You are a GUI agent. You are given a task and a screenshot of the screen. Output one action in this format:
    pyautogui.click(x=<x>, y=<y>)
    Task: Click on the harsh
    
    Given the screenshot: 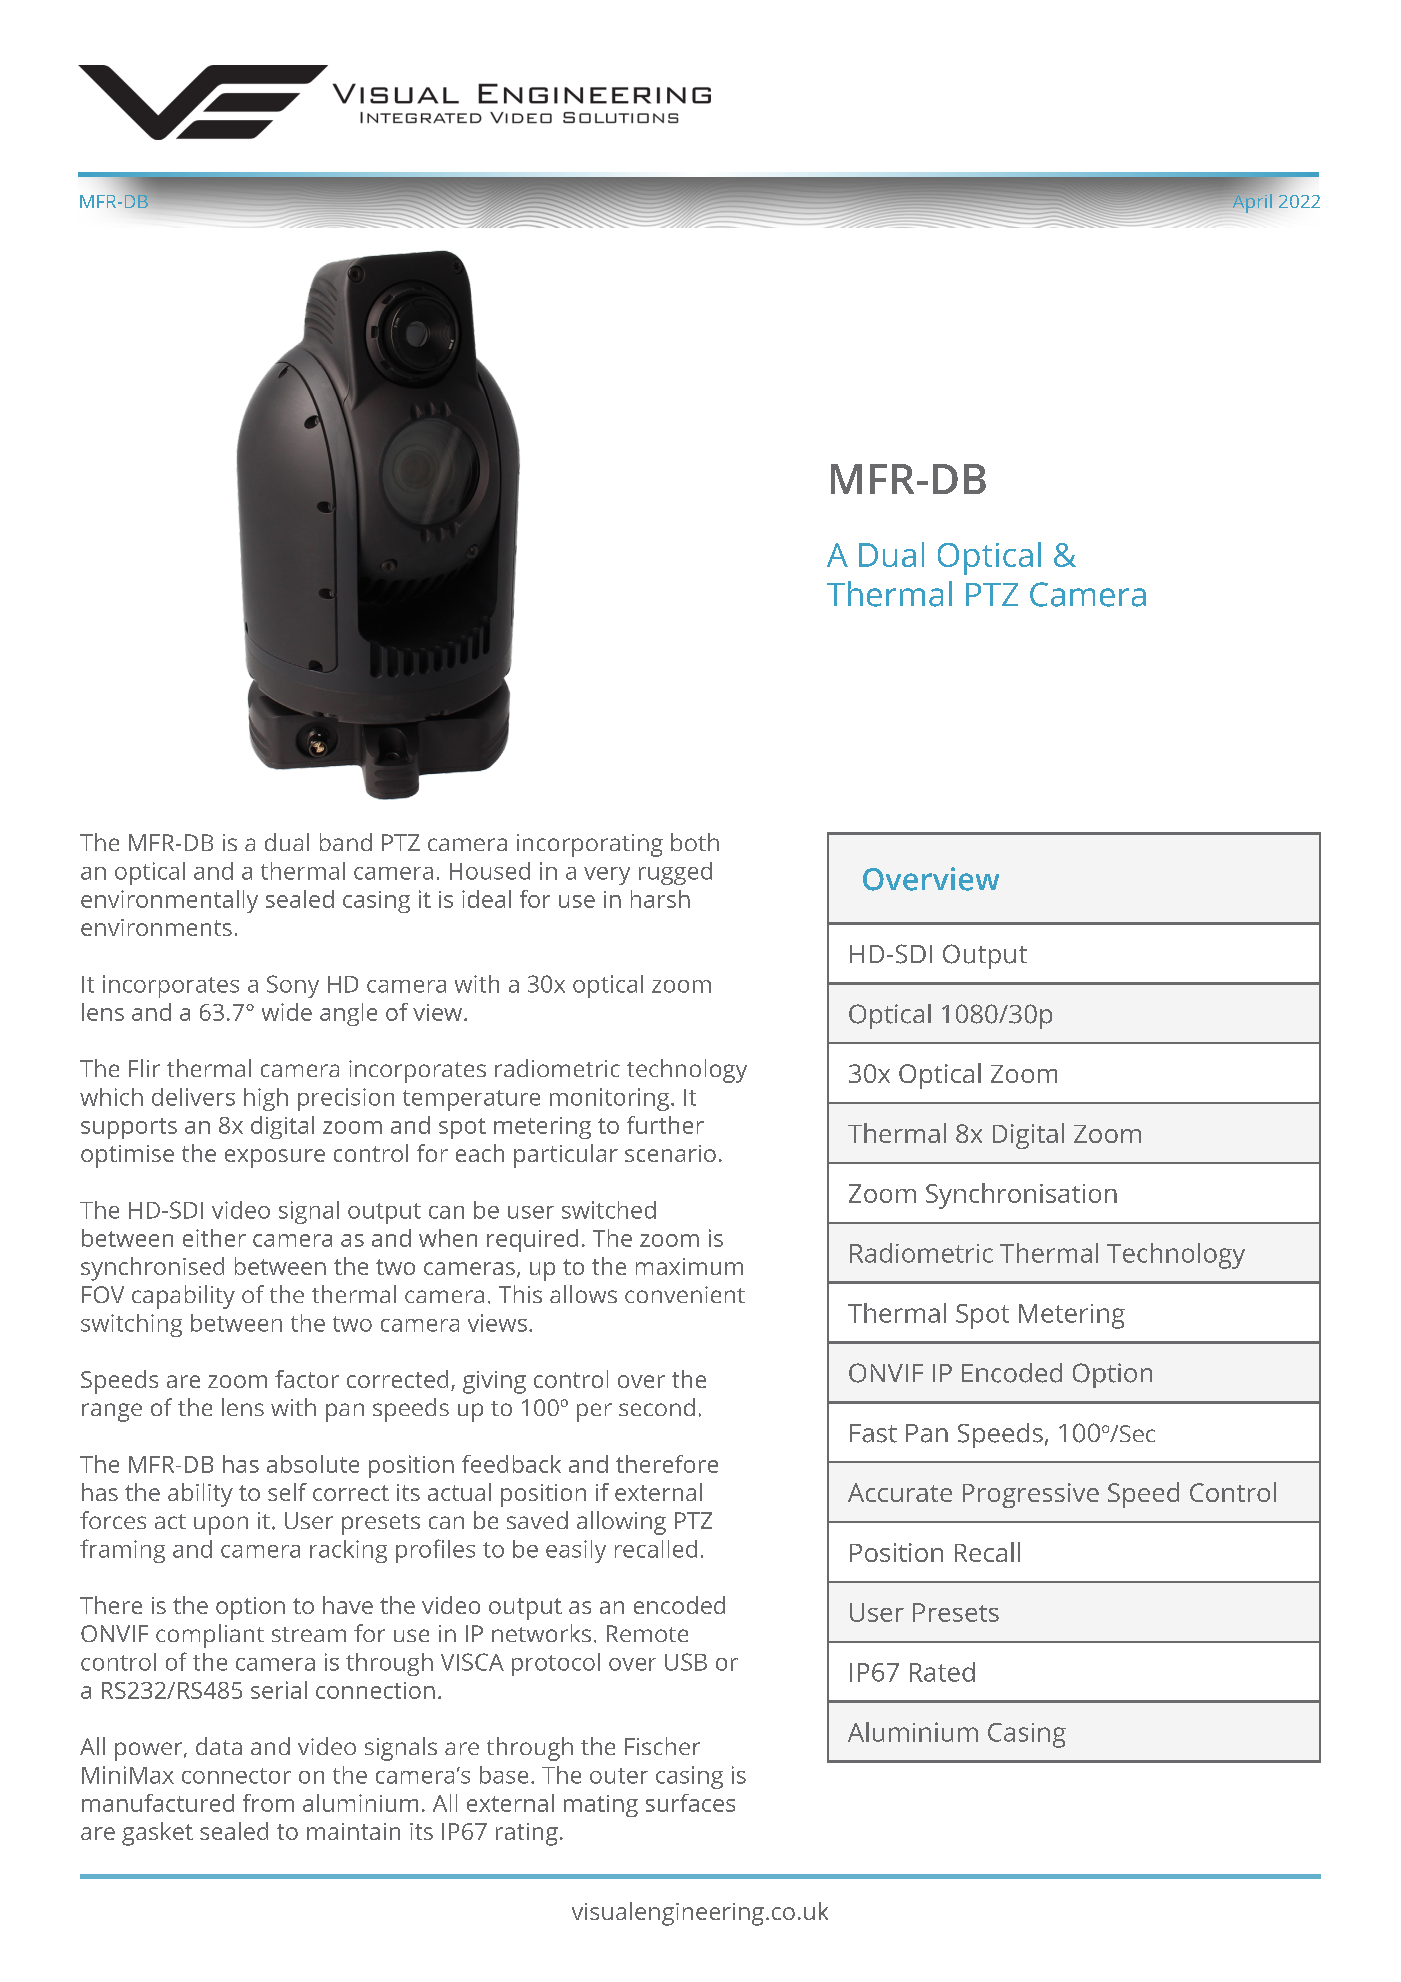 What is the action you would take?
    pyautogui.click(x=660, y=899)
